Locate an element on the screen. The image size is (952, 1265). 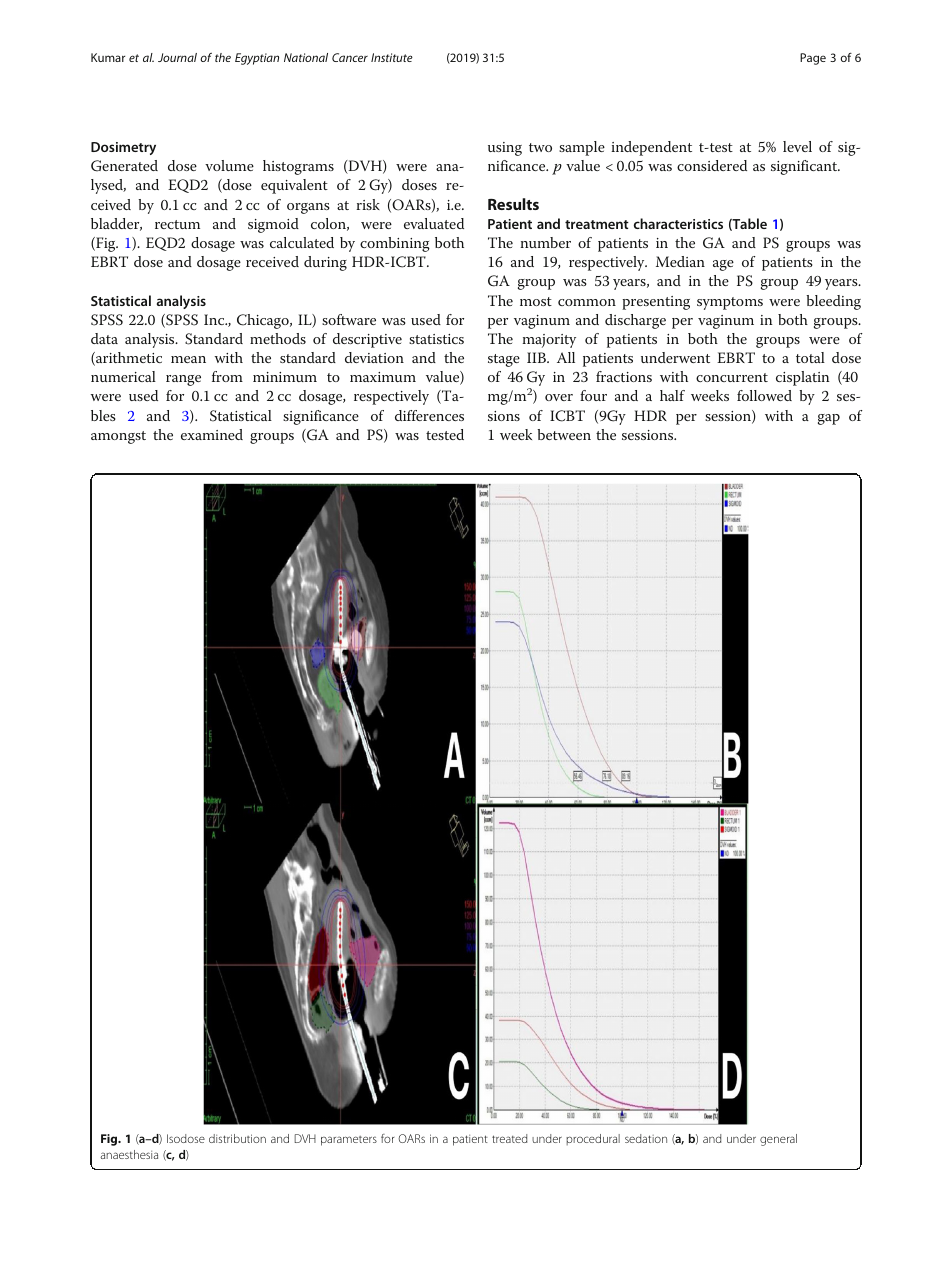
general is located at coordinates (778, 1140).
